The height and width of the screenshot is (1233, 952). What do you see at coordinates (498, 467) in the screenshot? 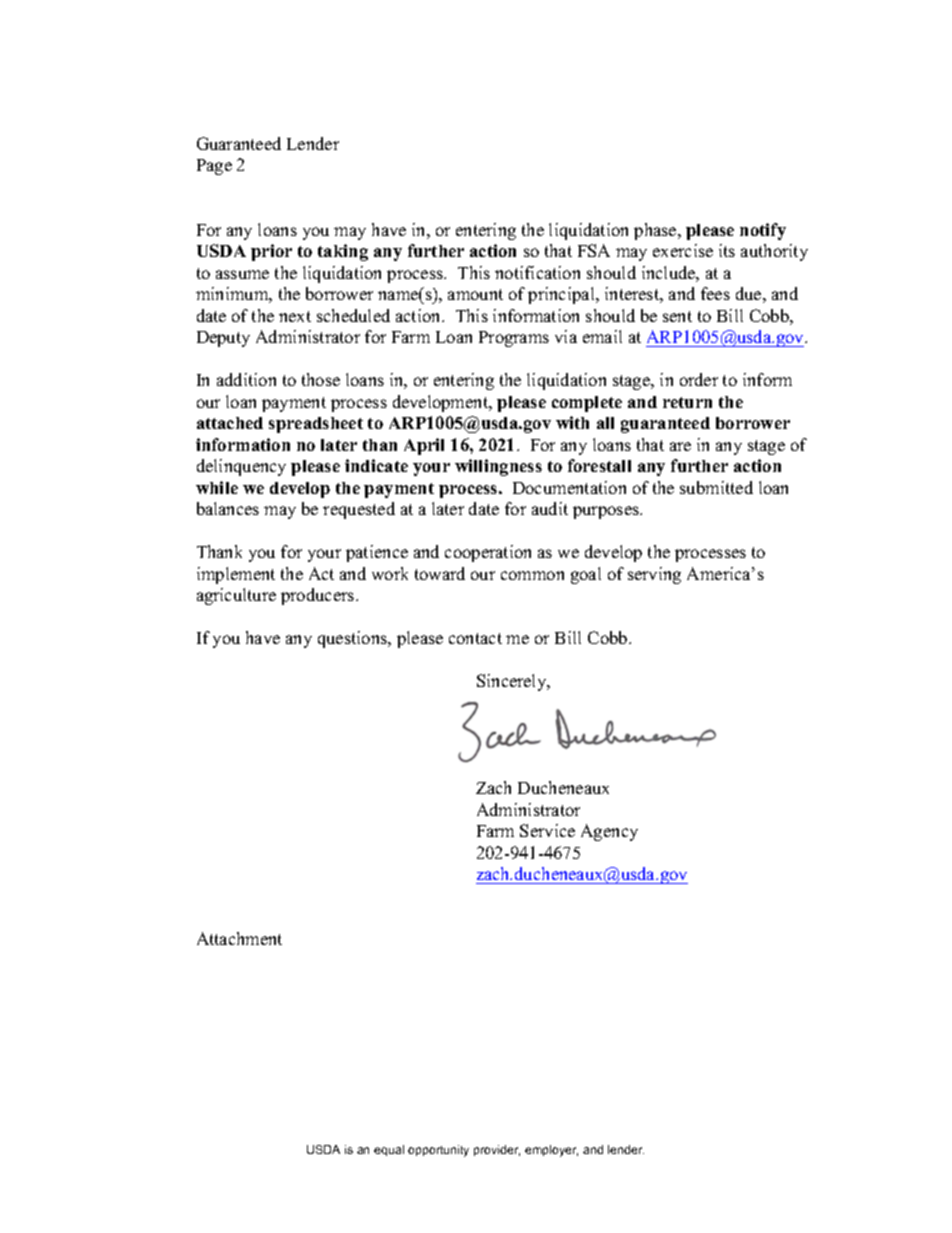
I see `willingness` at bounding box center [498, 467].
